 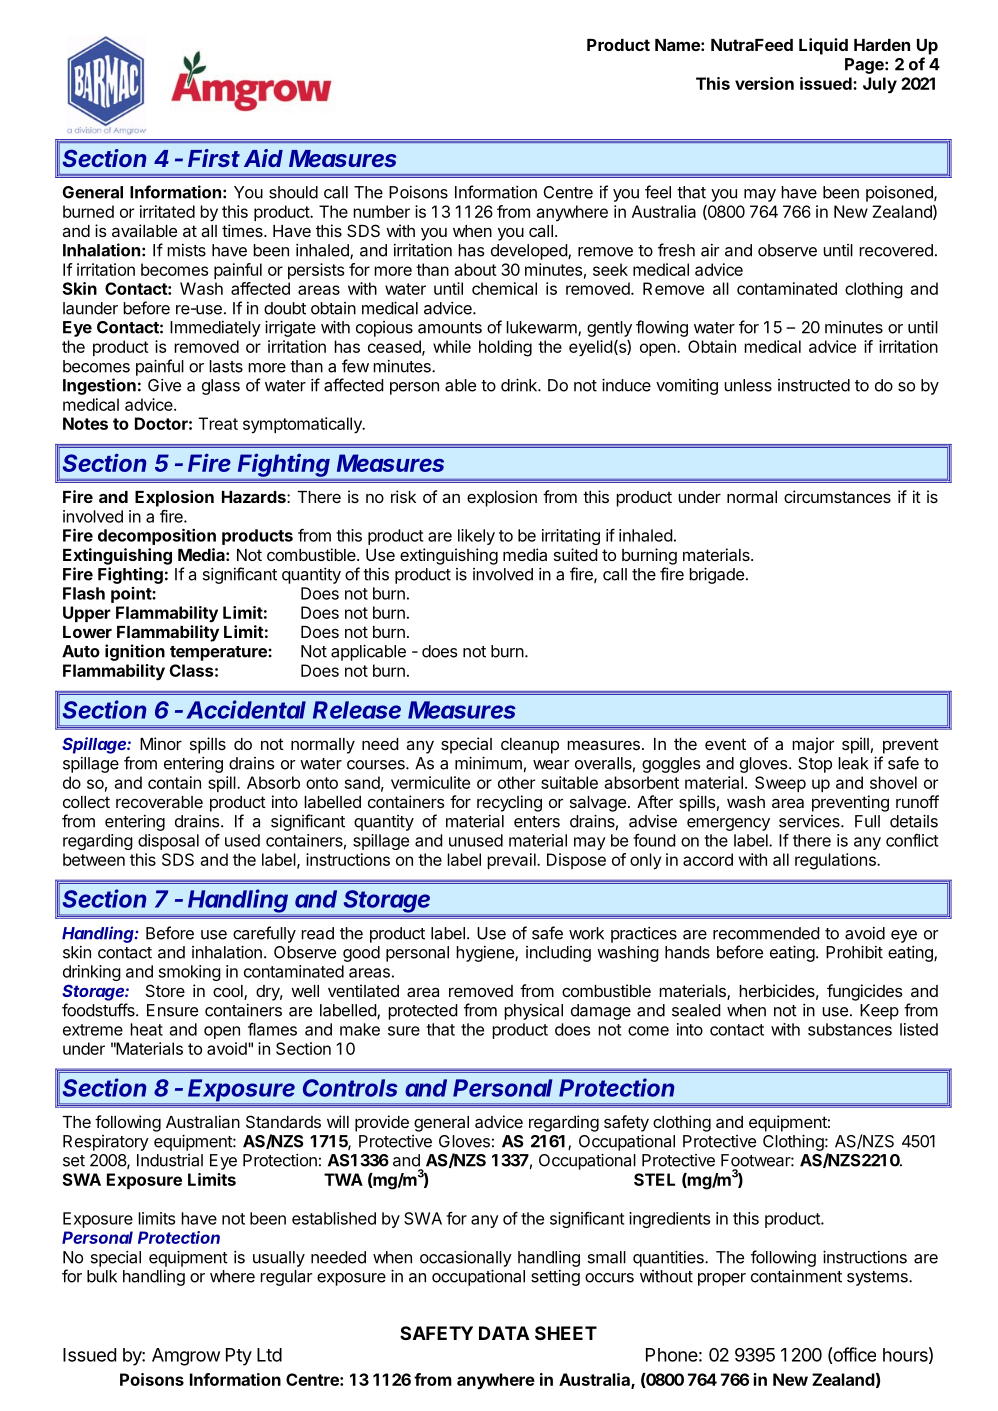 What do you see at coordinates (239, 1357) in the screenshot?
I see `Pty` at bounding box center [239, 1357].
